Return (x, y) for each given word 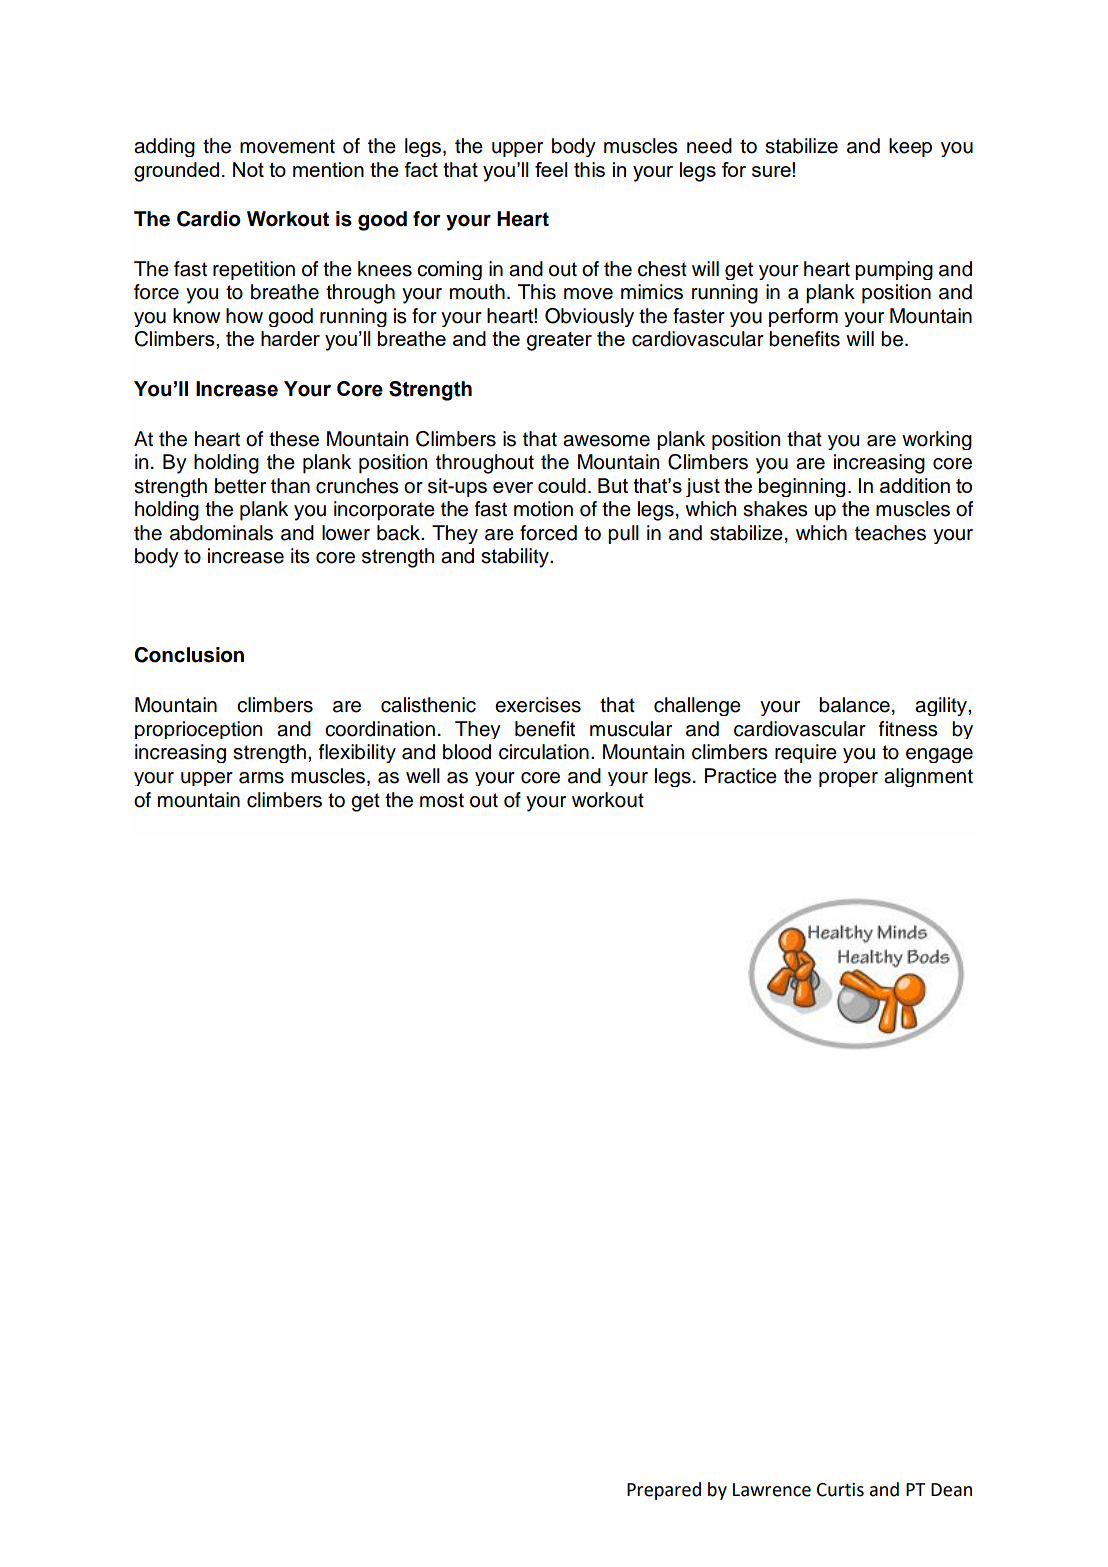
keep (910, 147)
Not (248, 169)
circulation (544, 752)
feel (551, 169)
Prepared (664, 1491)
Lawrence (772, 1490)
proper (848, 779)
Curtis (840, 1490)
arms (261, 778)
